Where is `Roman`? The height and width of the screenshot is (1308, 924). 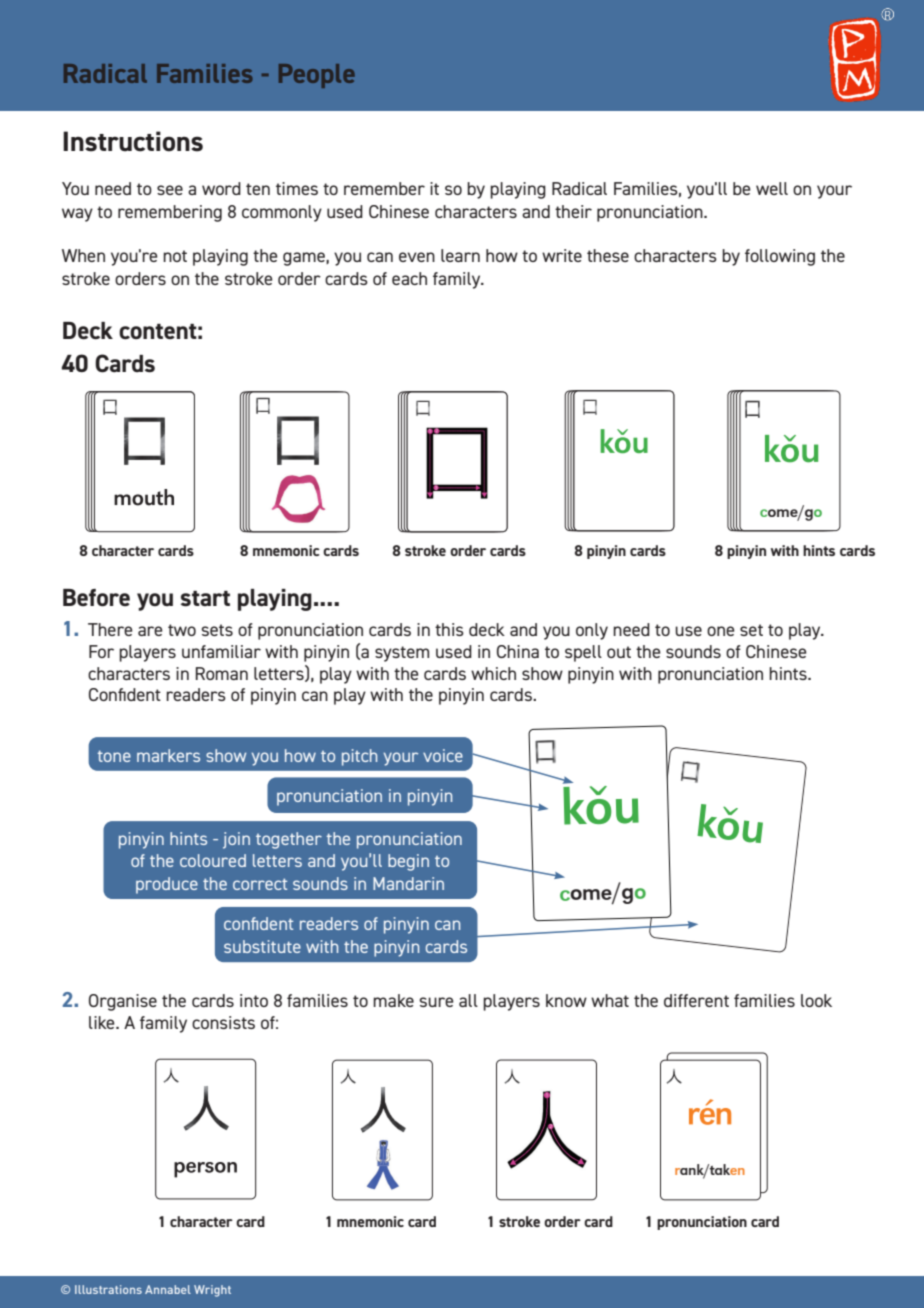
Roman is located at coordinates (222, 673).
